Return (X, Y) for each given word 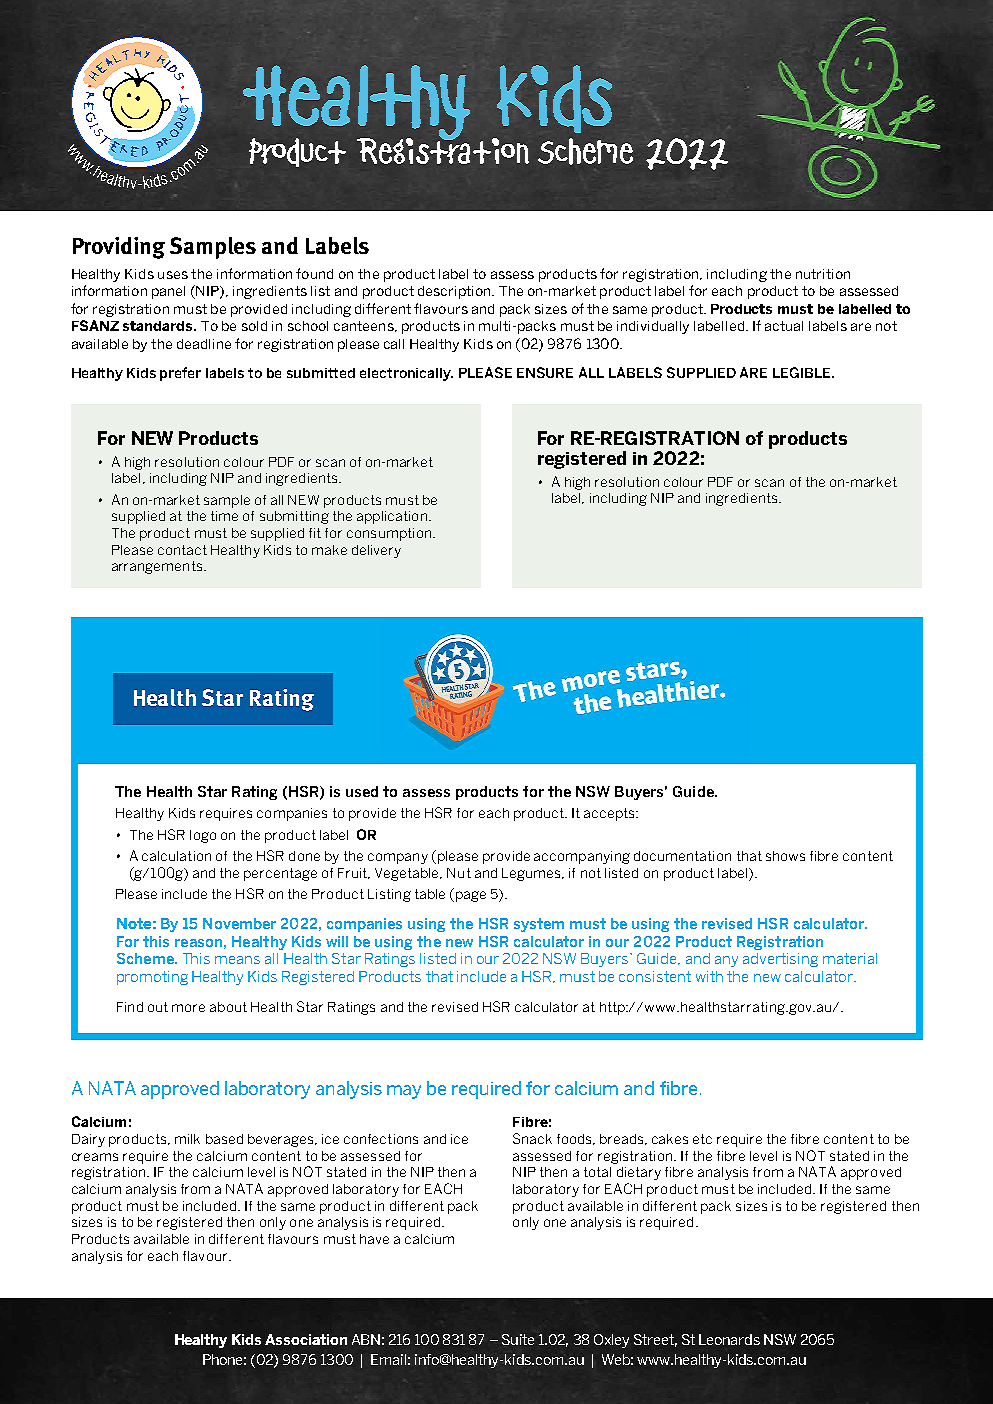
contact (182, 550)
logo (203, 836)
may (404, 1092)
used (362, 791)
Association (306, 1339)
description (455, 292)
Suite (518, 1339)
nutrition (823, 274)
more (188, 1008)
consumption (390, 534)
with (709, 976)
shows (785, 856)
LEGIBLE (803, 372)
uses (173, 275)
